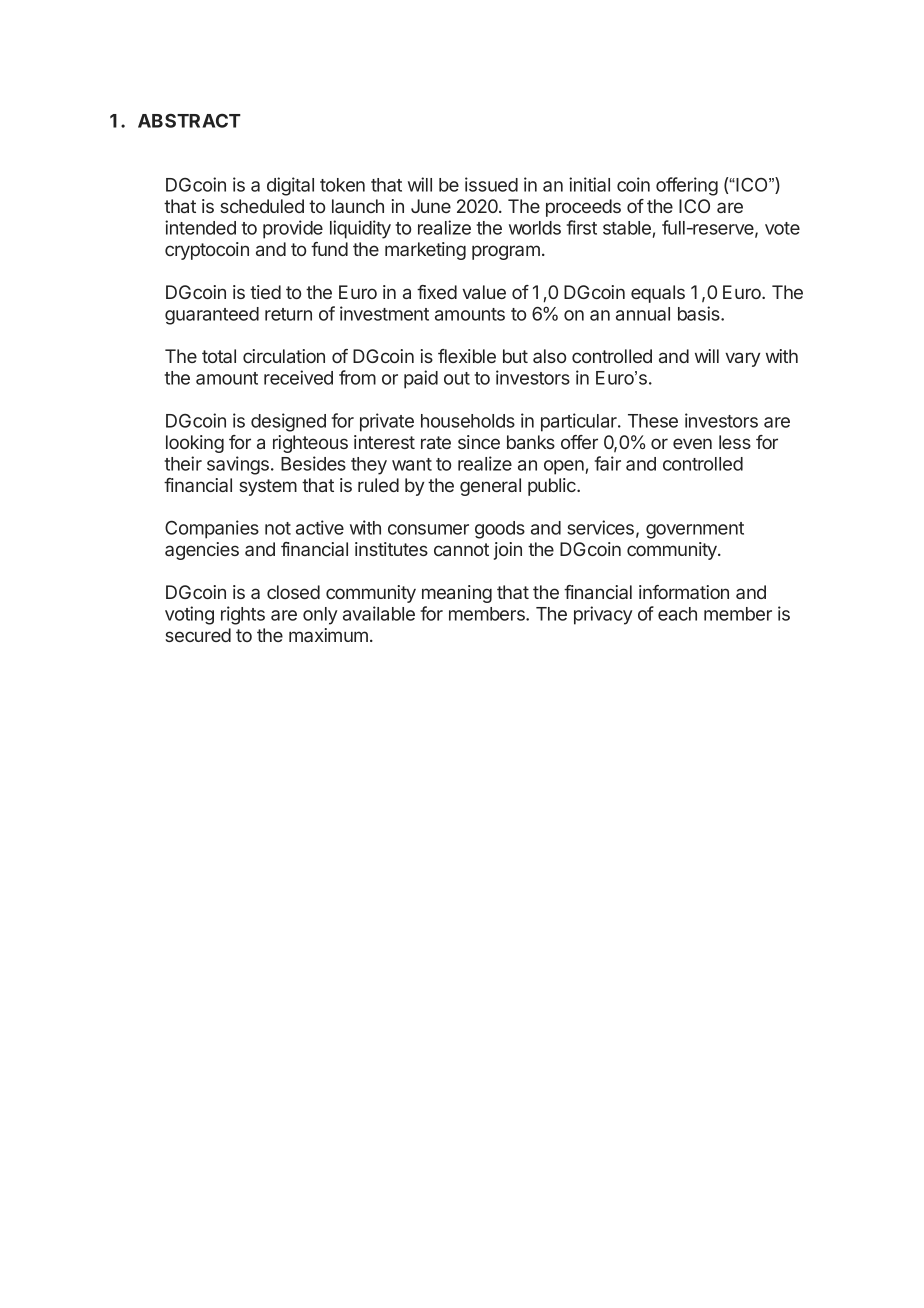  What do you see at coordinates (243, 615) in the screenshot?
I see `rights` at bounding box center [243, 615].
